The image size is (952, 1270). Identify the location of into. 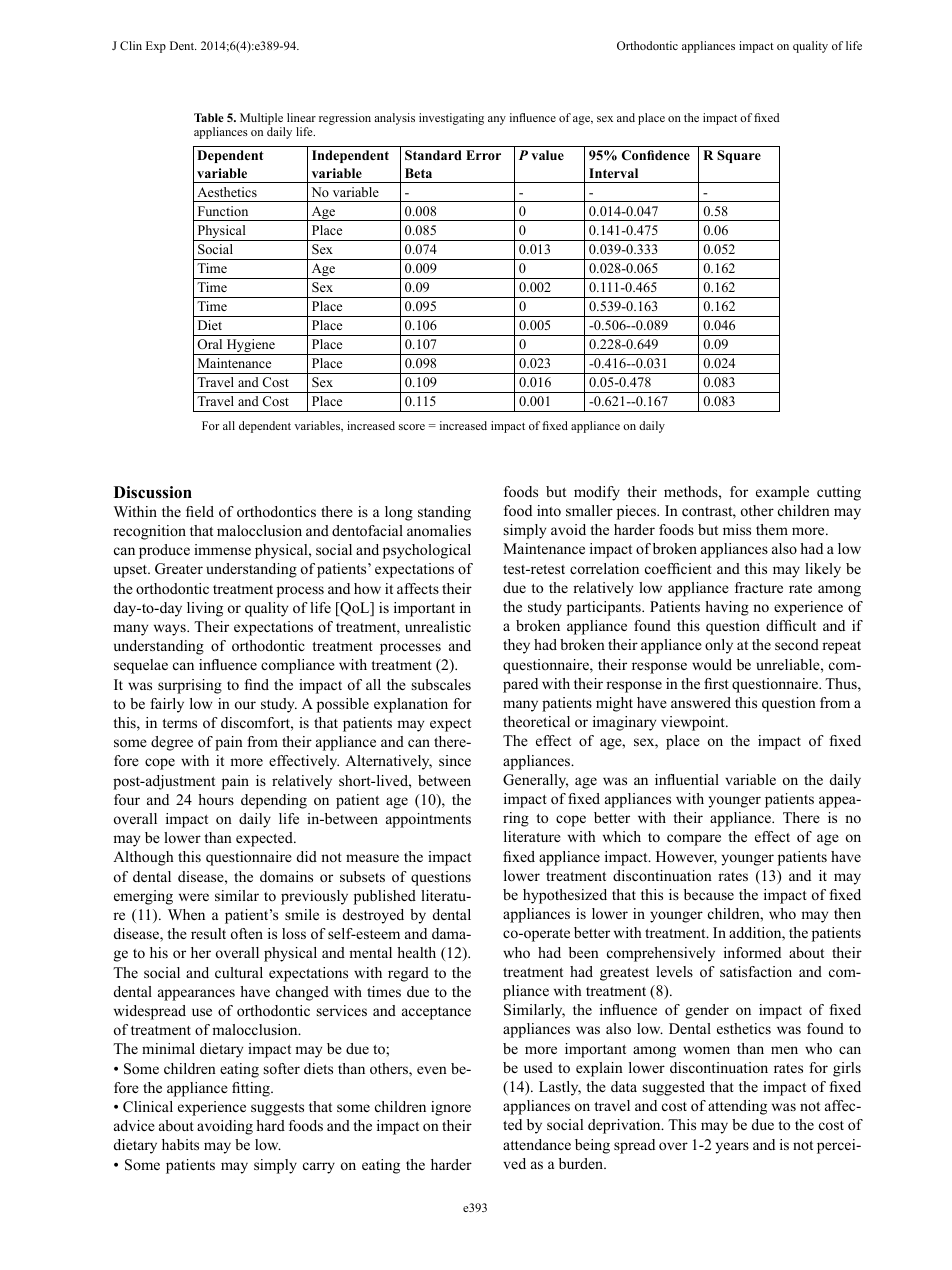
(549, 510).
